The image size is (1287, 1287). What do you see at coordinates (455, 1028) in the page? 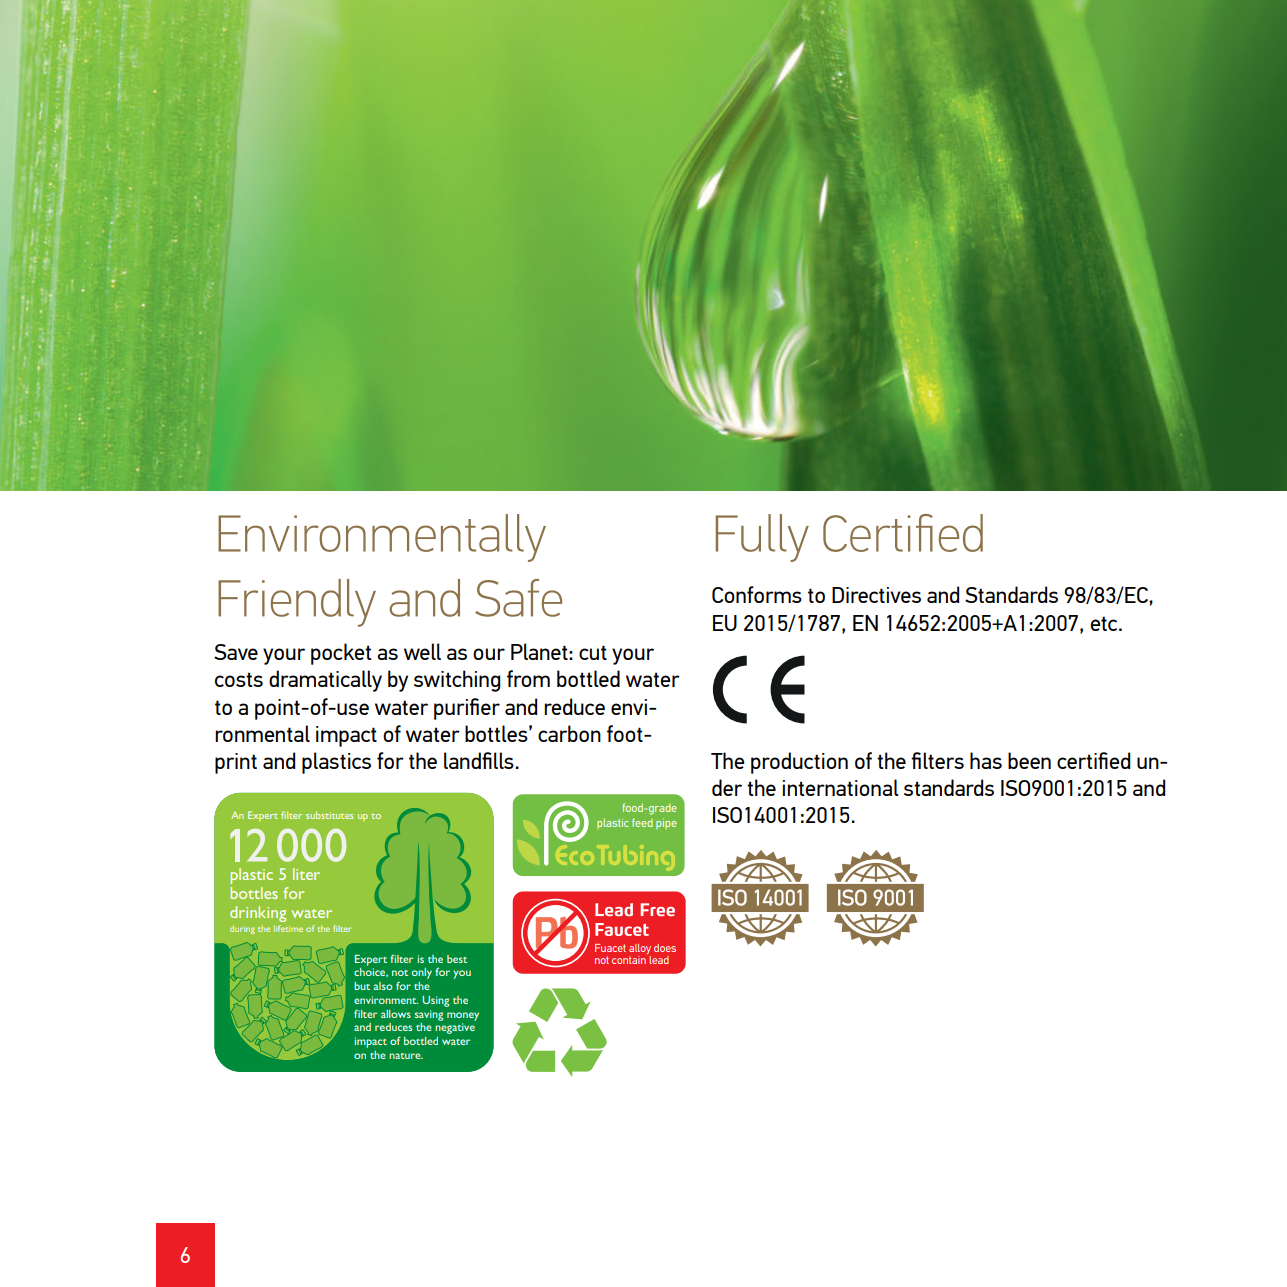
I see `negative` at bounding box center [455, 1028].
